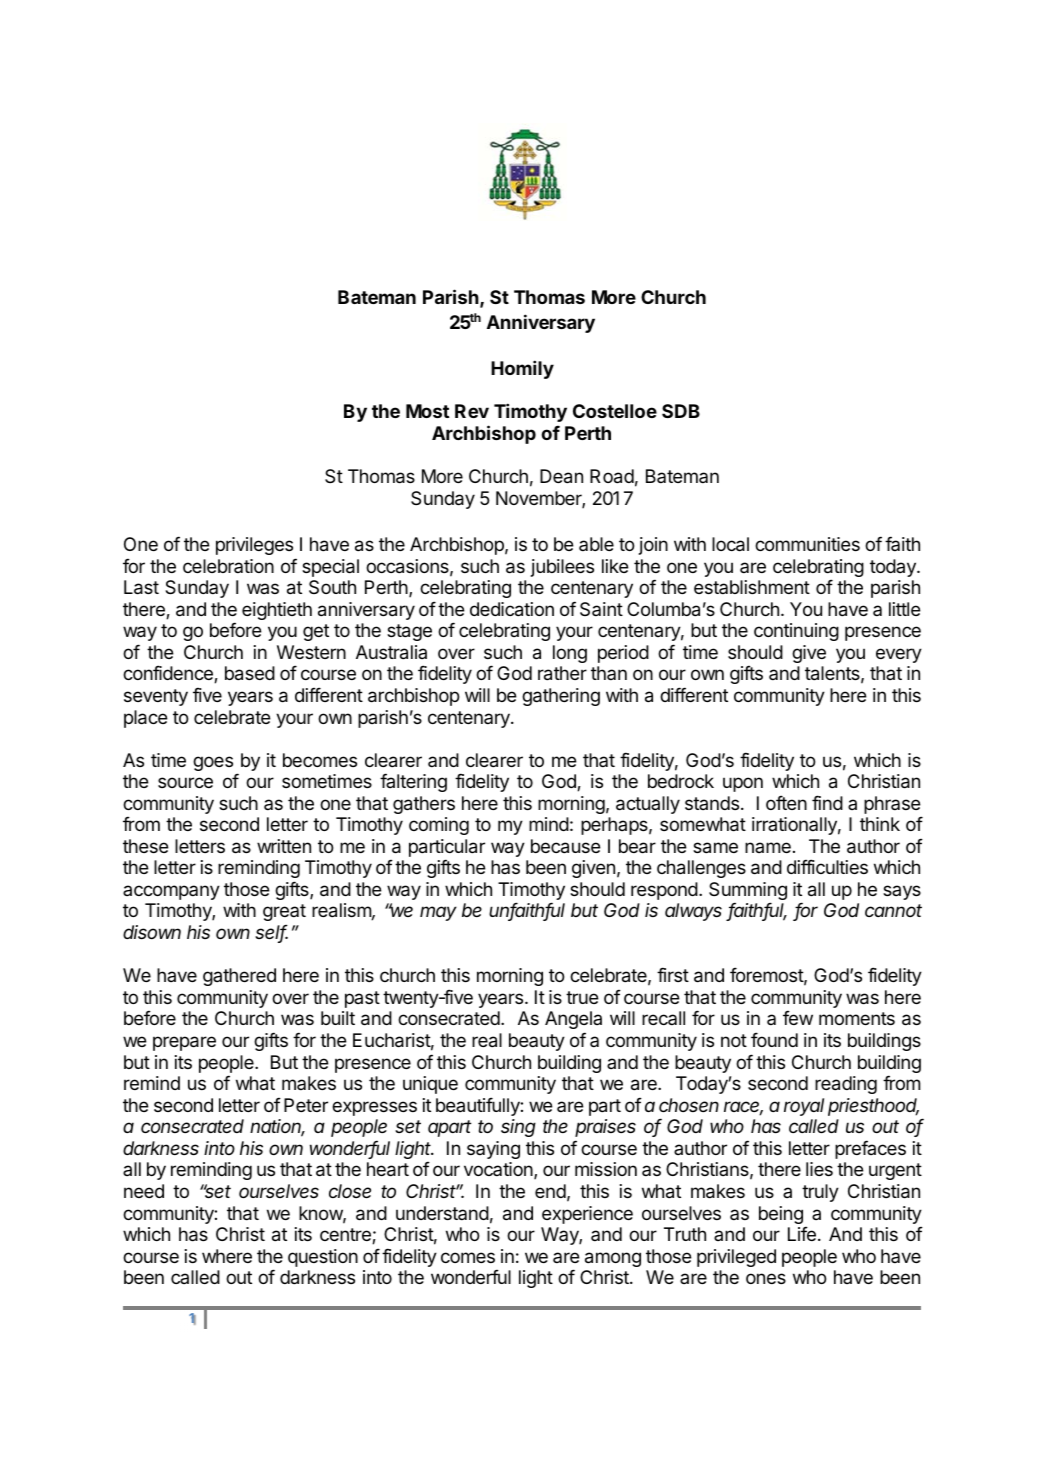  Describe the element at coordinates (573, 1020) in the page. I see `Angela` at that location.
